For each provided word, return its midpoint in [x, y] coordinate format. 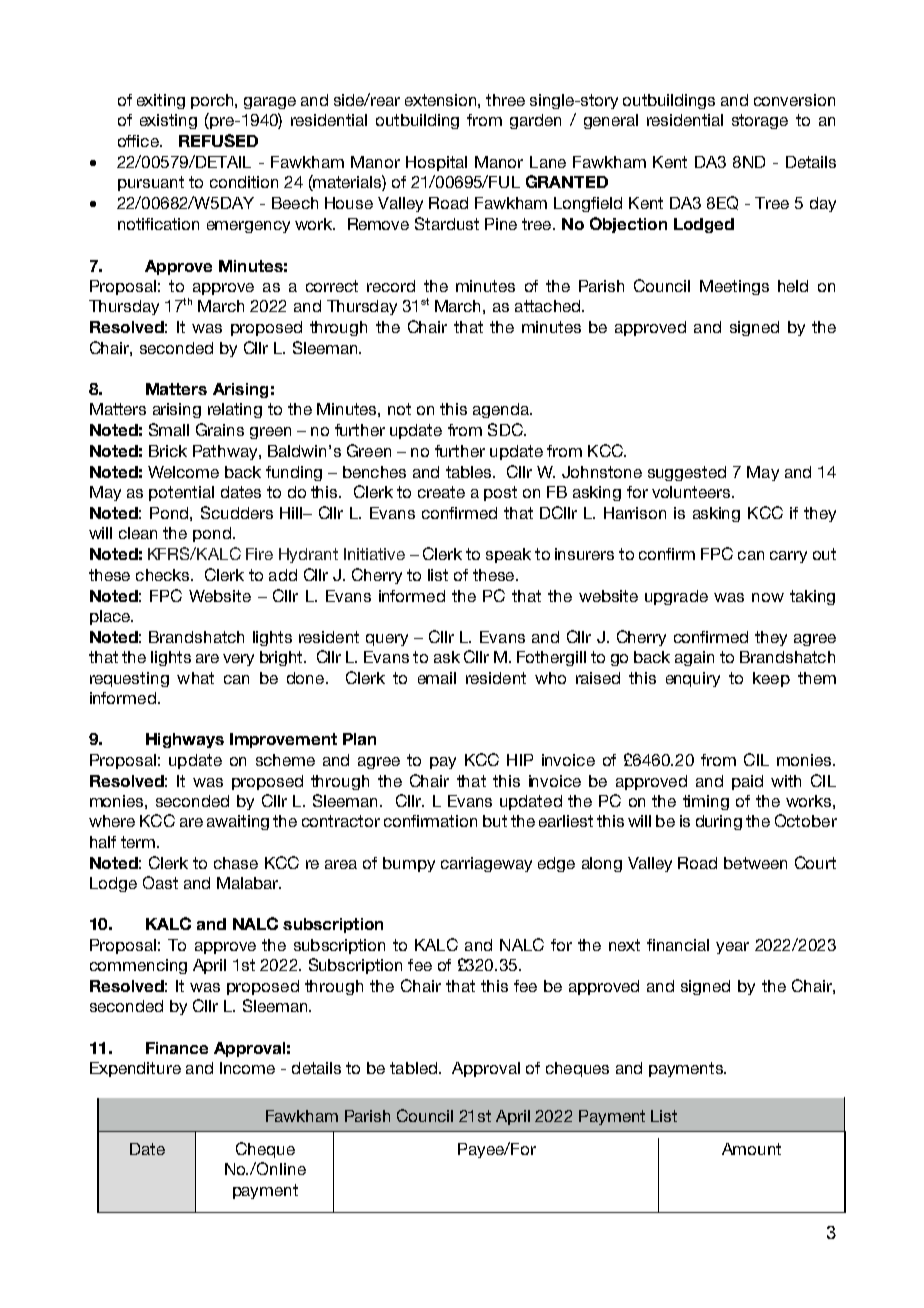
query [387, 640]
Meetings [734, 287]
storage [760, 121]
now [768, 597]
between [755, 863]
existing [168, 121]
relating [235, 410]
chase [236, 863]
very [238, 660]
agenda [502, 410]
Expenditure [135, 1069]
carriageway [486, 864]
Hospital [436, 163]
